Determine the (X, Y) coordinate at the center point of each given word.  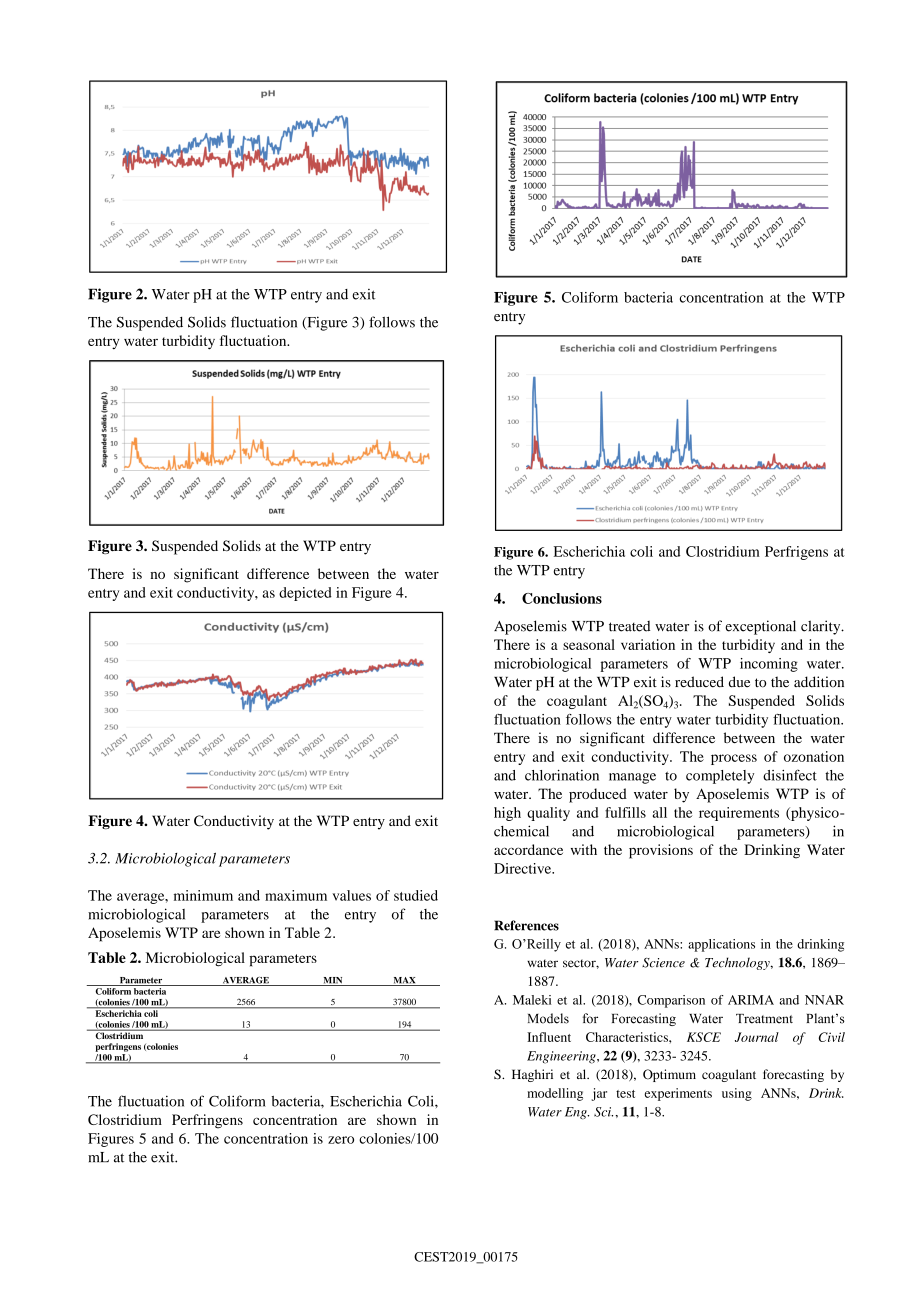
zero (341, 1140)
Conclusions (562, 598)
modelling (555, 1094)
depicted (305, 594)
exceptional (760, 627)
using (737, 1094)
